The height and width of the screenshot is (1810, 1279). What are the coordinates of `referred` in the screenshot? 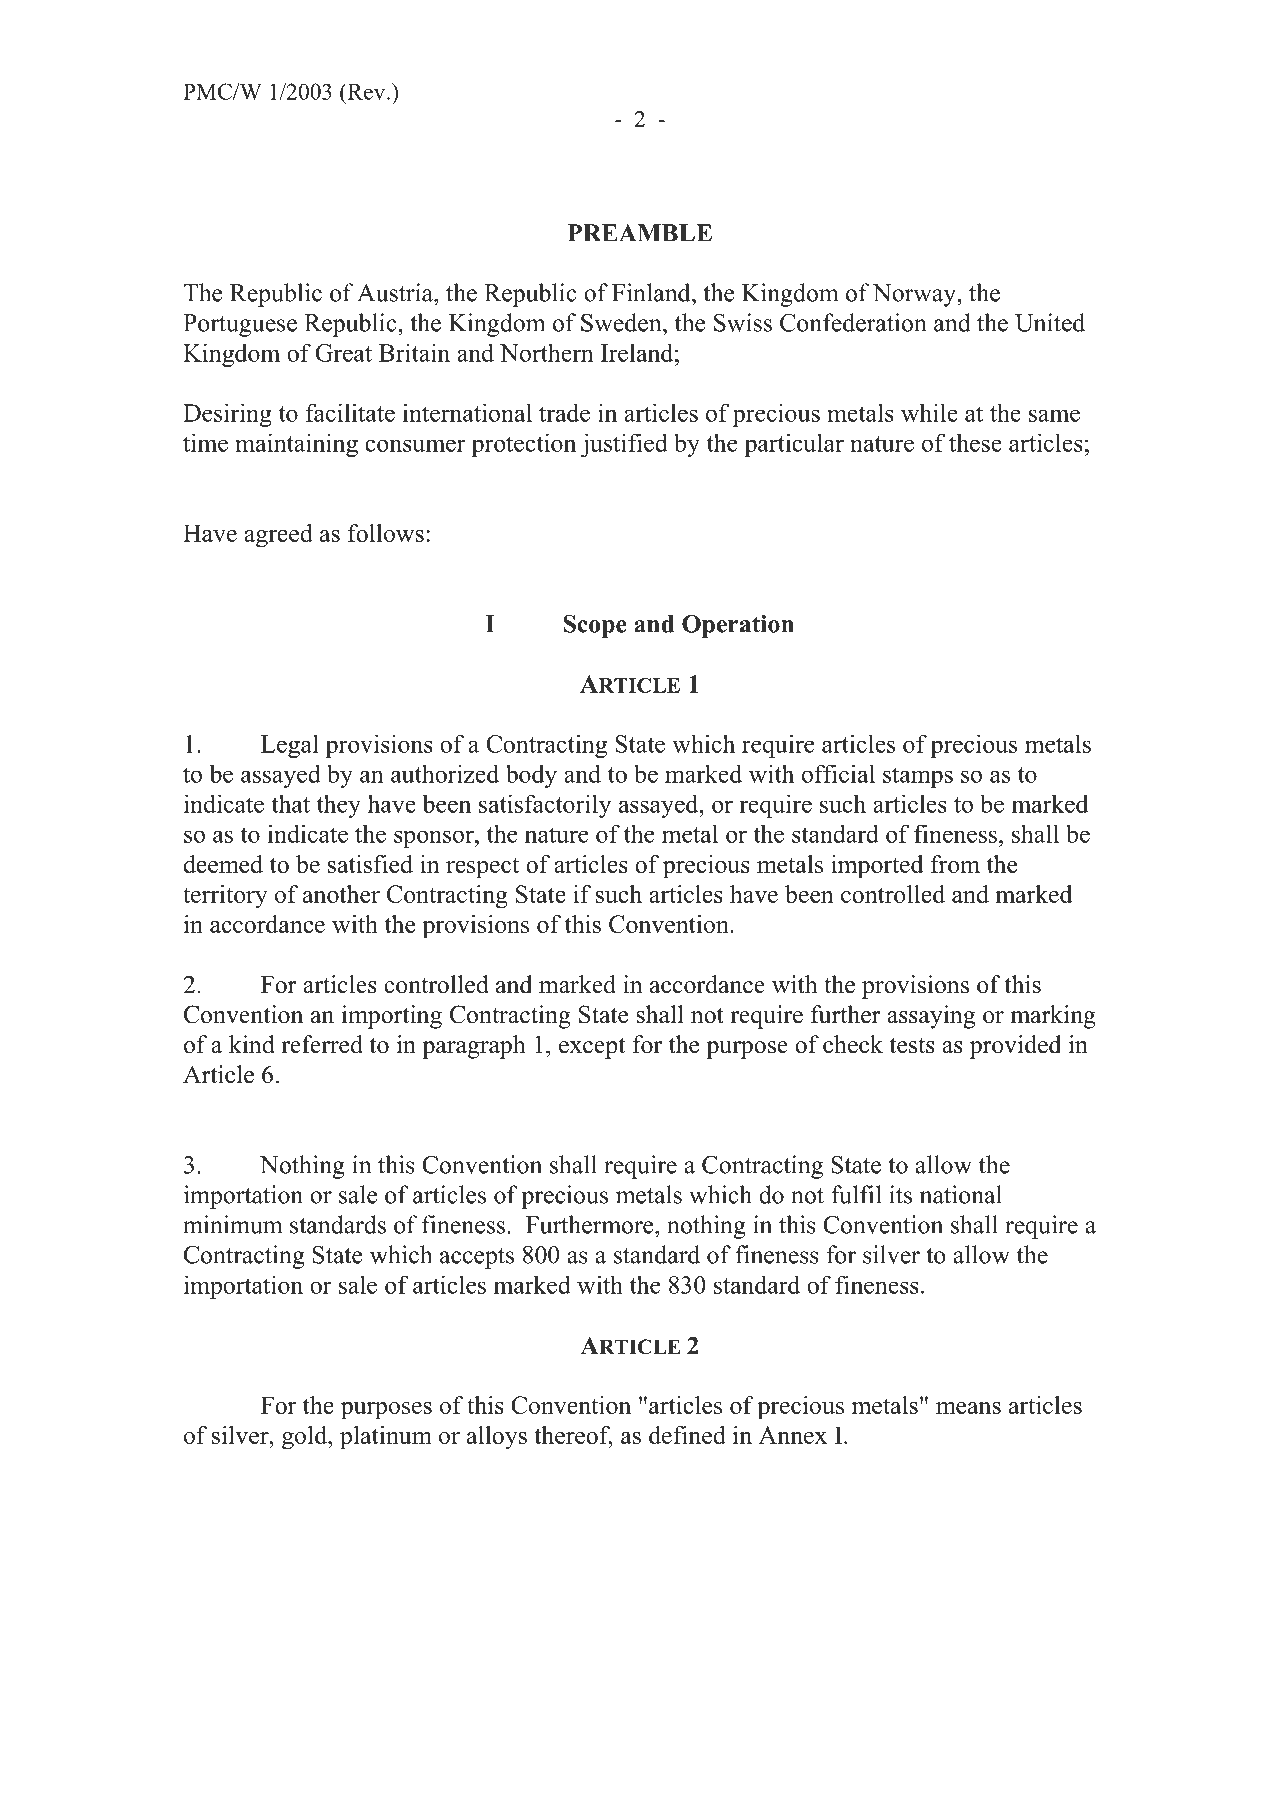 It's located at (322, 1044).
